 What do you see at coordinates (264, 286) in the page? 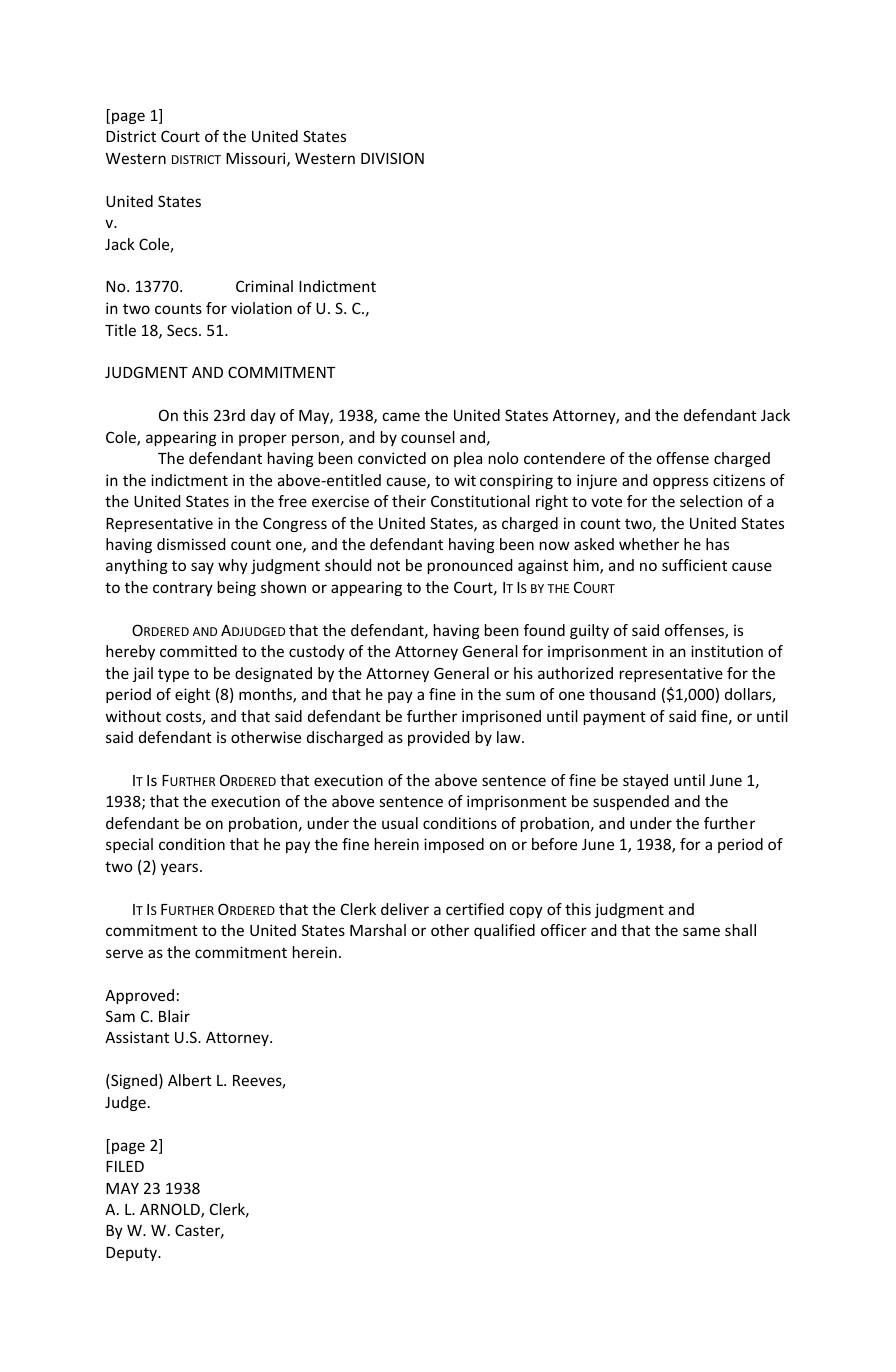
I see `Criminal` at bounding box center [264, 286].
